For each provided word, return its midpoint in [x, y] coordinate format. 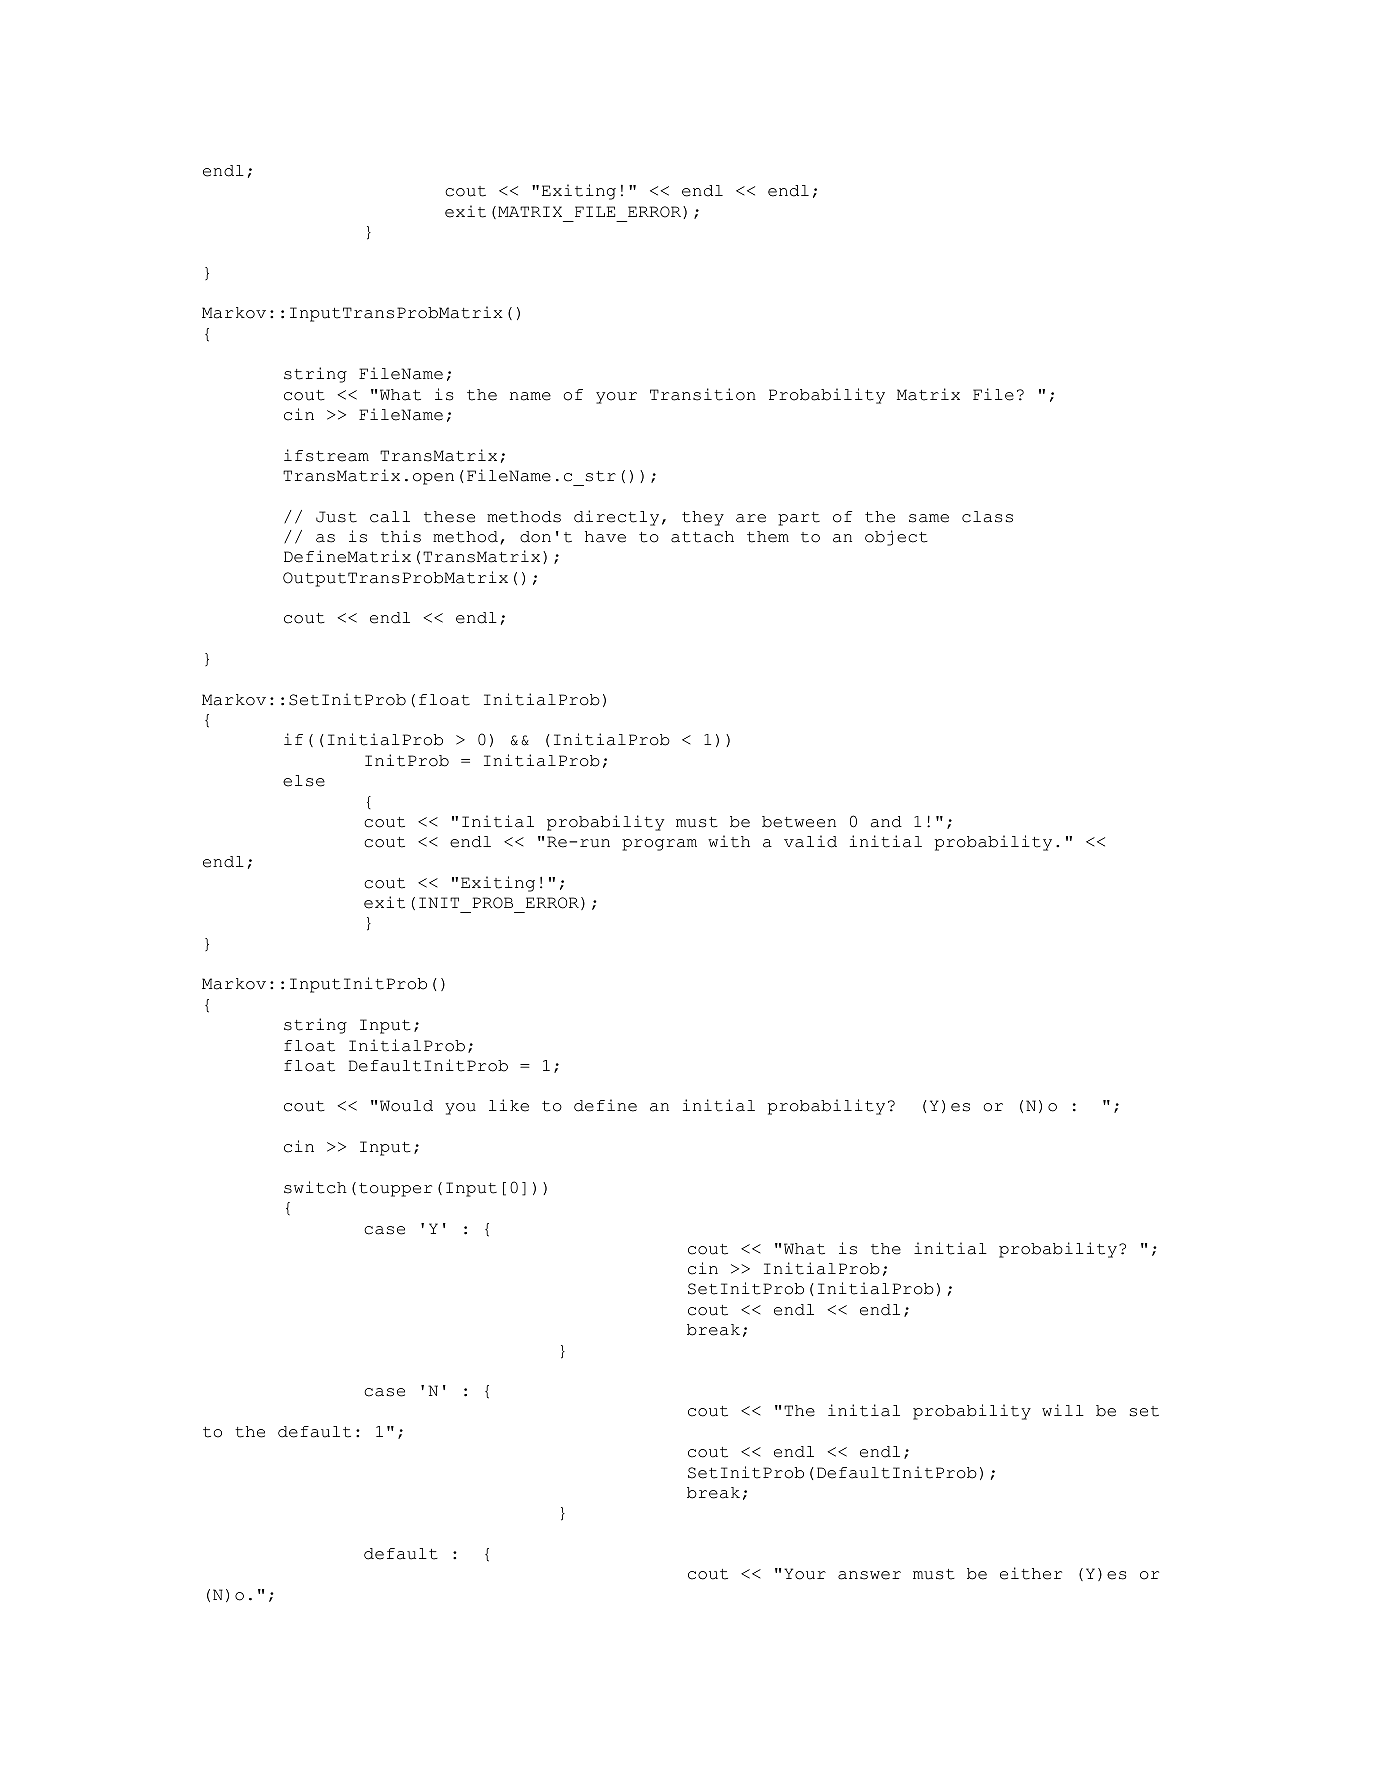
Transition [703, 394]
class [987, 517]
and [886, 822]
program [659, 845]
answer [869, 1575]
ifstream [326, 455]
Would [406, 1106]
